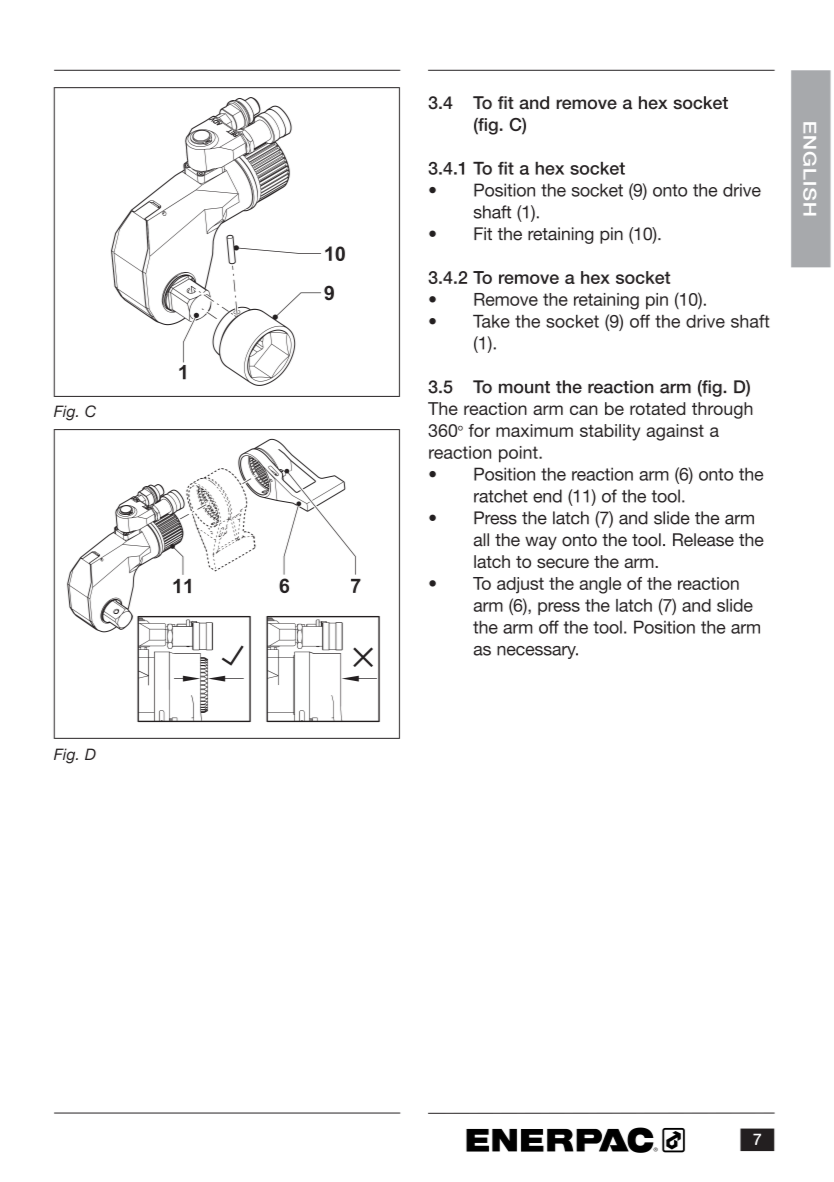 This screenshot has height=1182, width=834. I want to click on maximum, so click(534, 430).
